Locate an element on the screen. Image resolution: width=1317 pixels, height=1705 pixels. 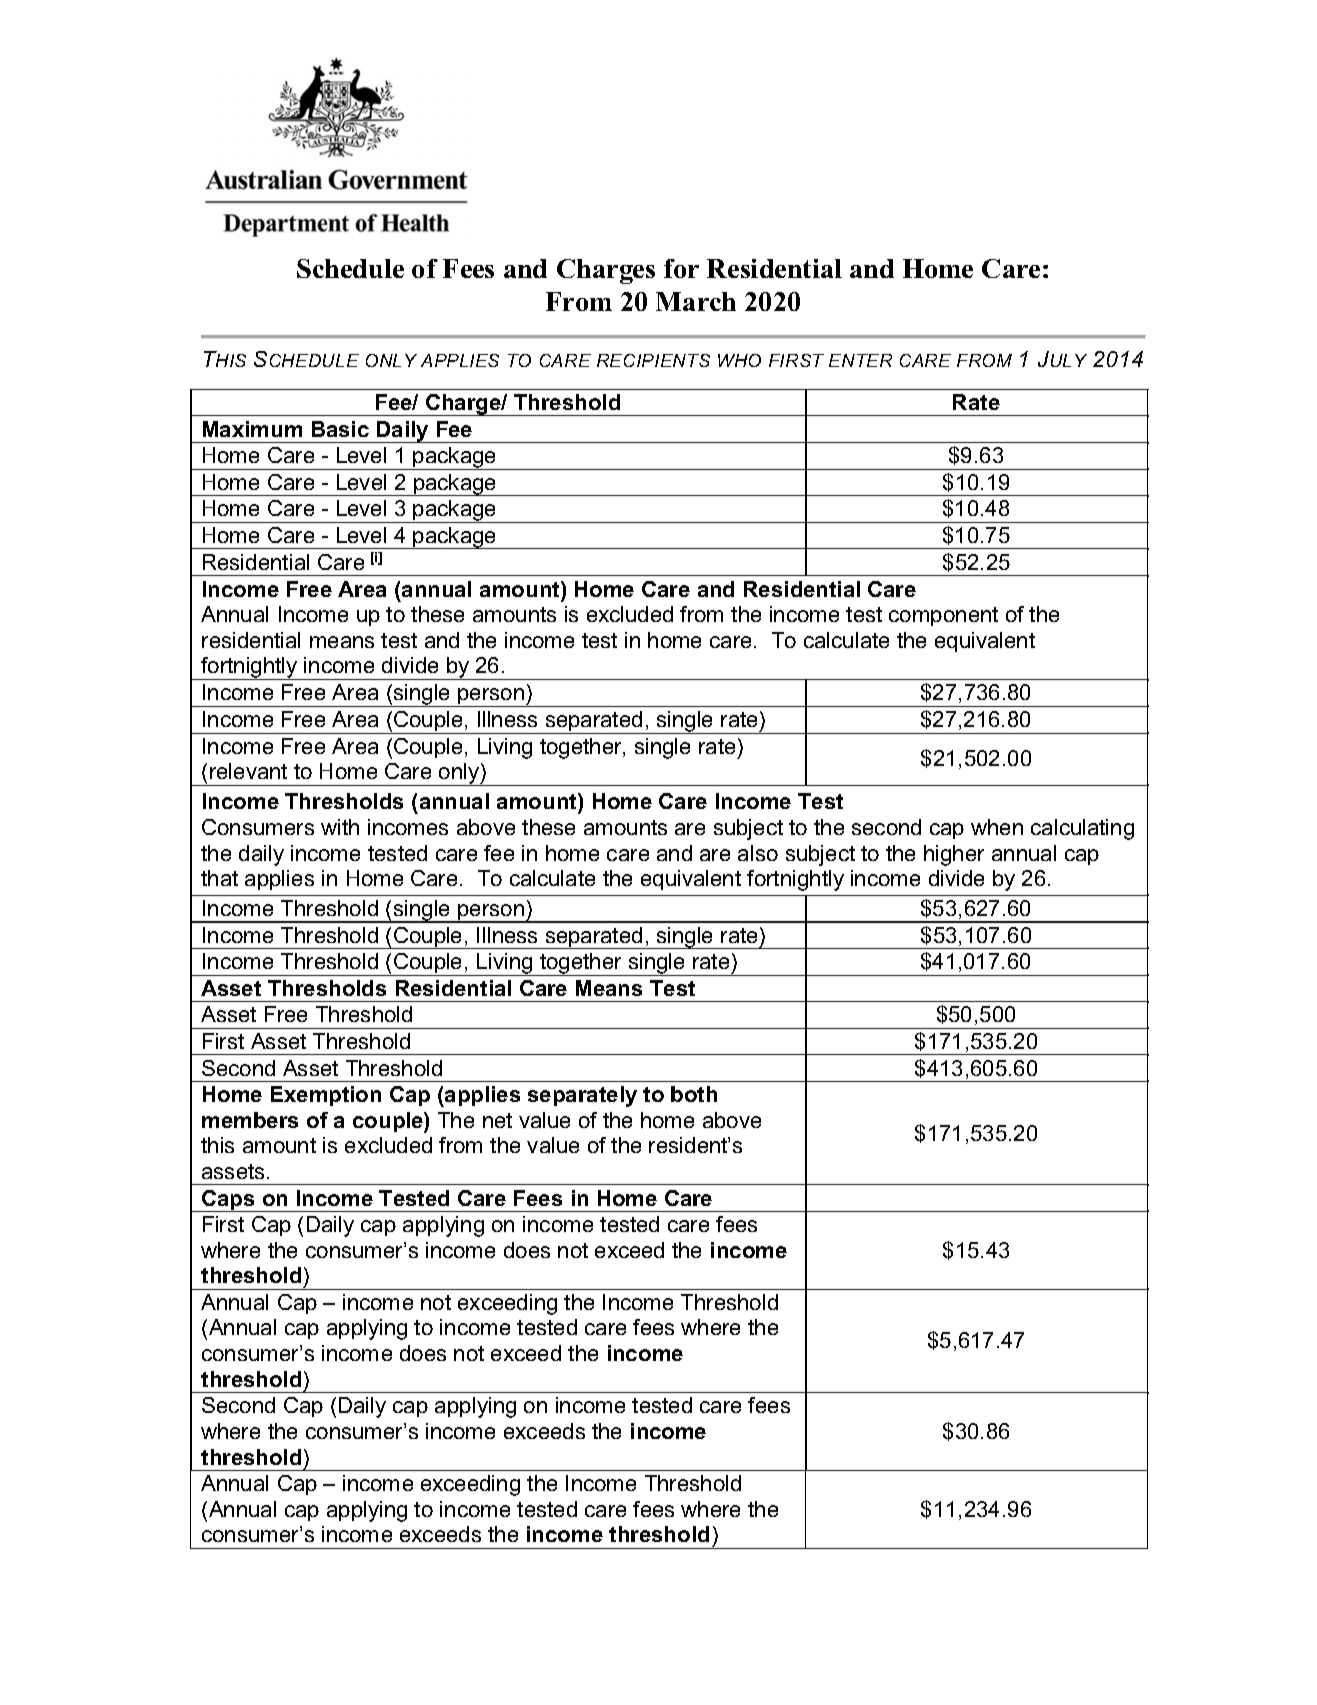
component is located at coordinates (943, 616).
